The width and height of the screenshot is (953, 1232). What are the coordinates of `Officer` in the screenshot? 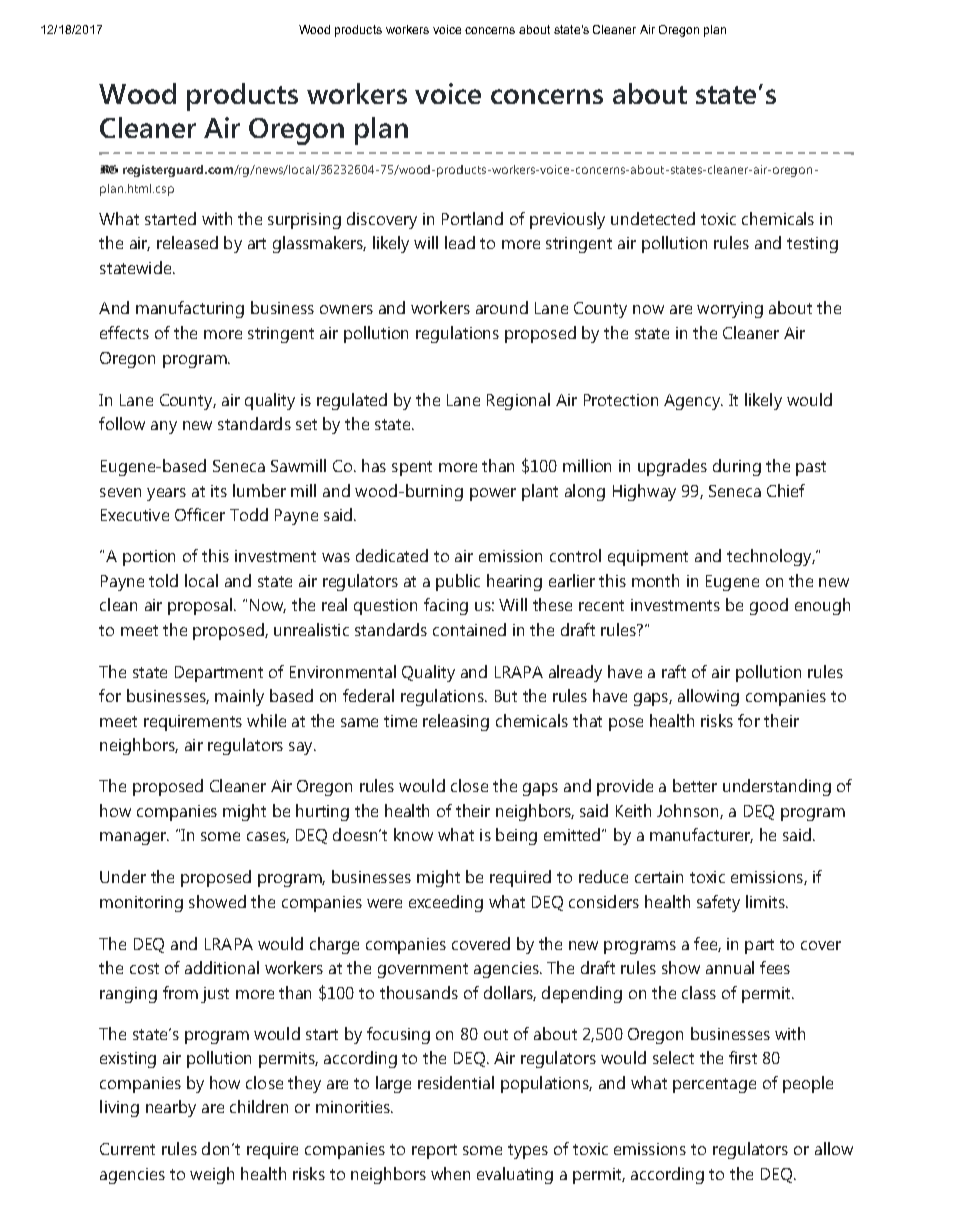 It's located at (200, 514).
